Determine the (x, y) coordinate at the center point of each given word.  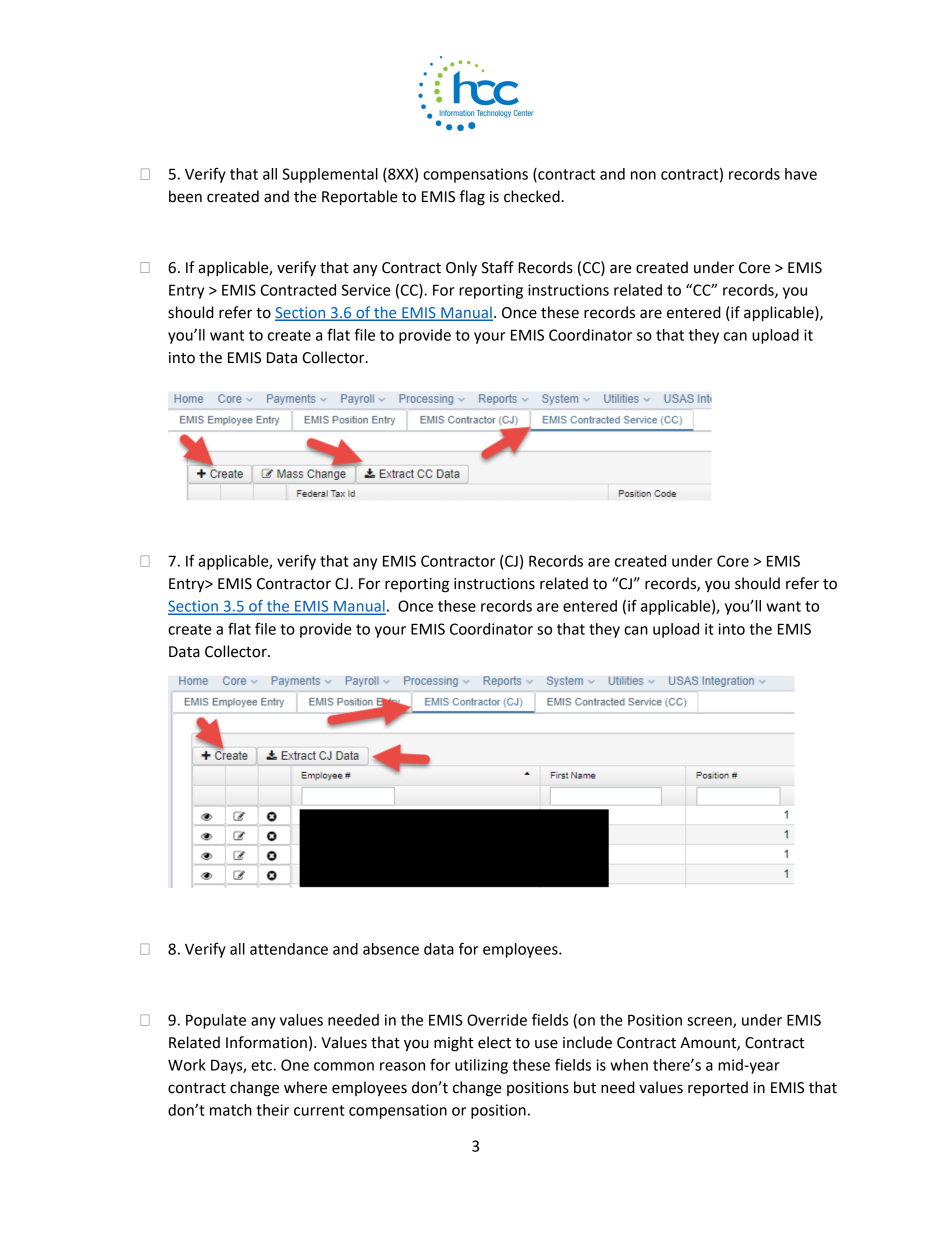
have (801, 174)
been (185, 196)
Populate (216, 1021)
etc (262, 1065)
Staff (497, 267)
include (587, 1042)
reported (718, 1089)
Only (461, 269)
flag (472, 198)
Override (497, 1020)
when (629, 1065)
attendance (289, 949)
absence (391, 949)
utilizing (481, 1066)
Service (365, 290)
